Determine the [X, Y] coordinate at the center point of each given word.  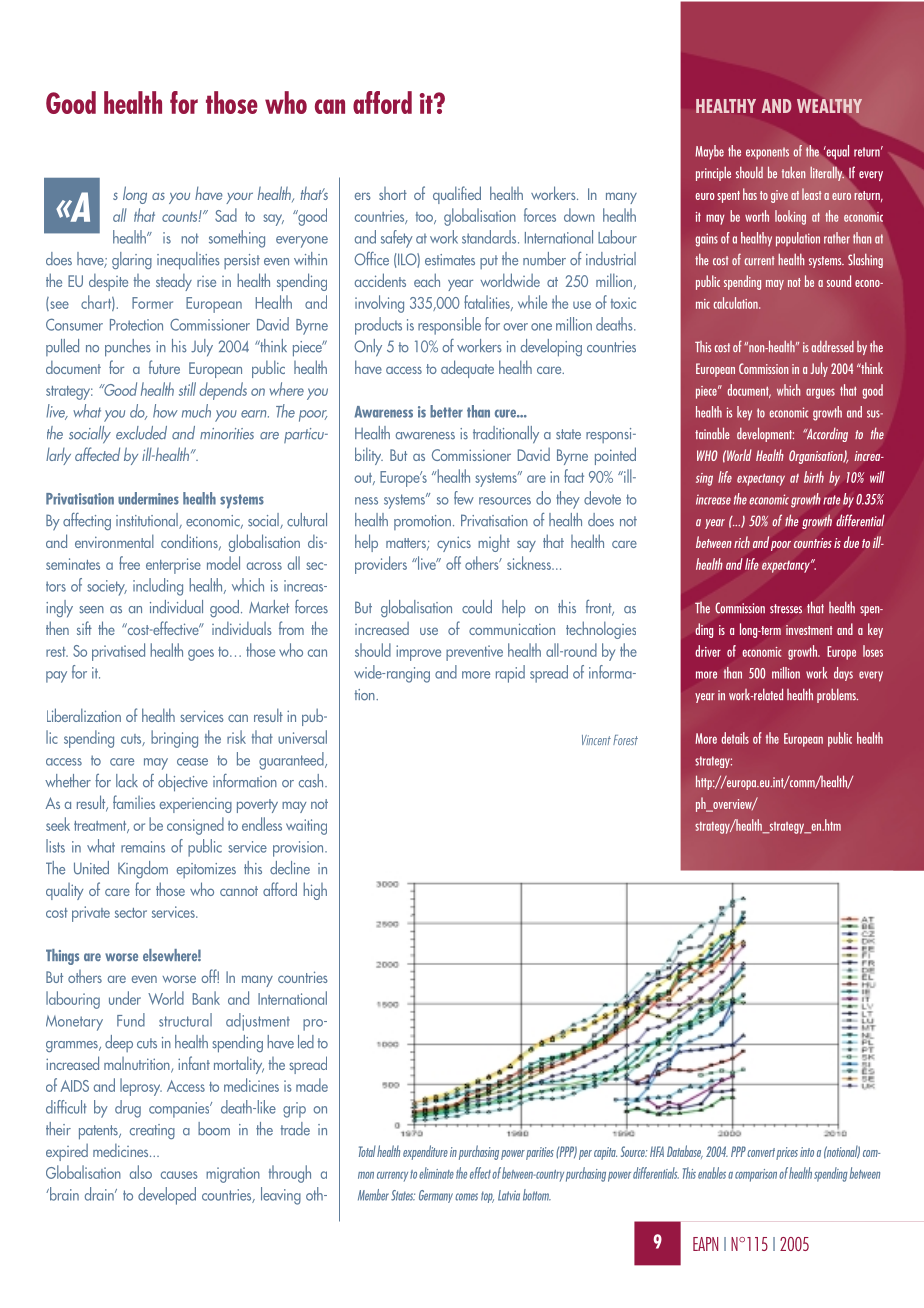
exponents [767, 153]
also [141, 1172]
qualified [457, 195]
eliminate [436, 1173]
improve [418, 653]
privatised [118, 652]
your [239, 198]
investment [809, 630]
